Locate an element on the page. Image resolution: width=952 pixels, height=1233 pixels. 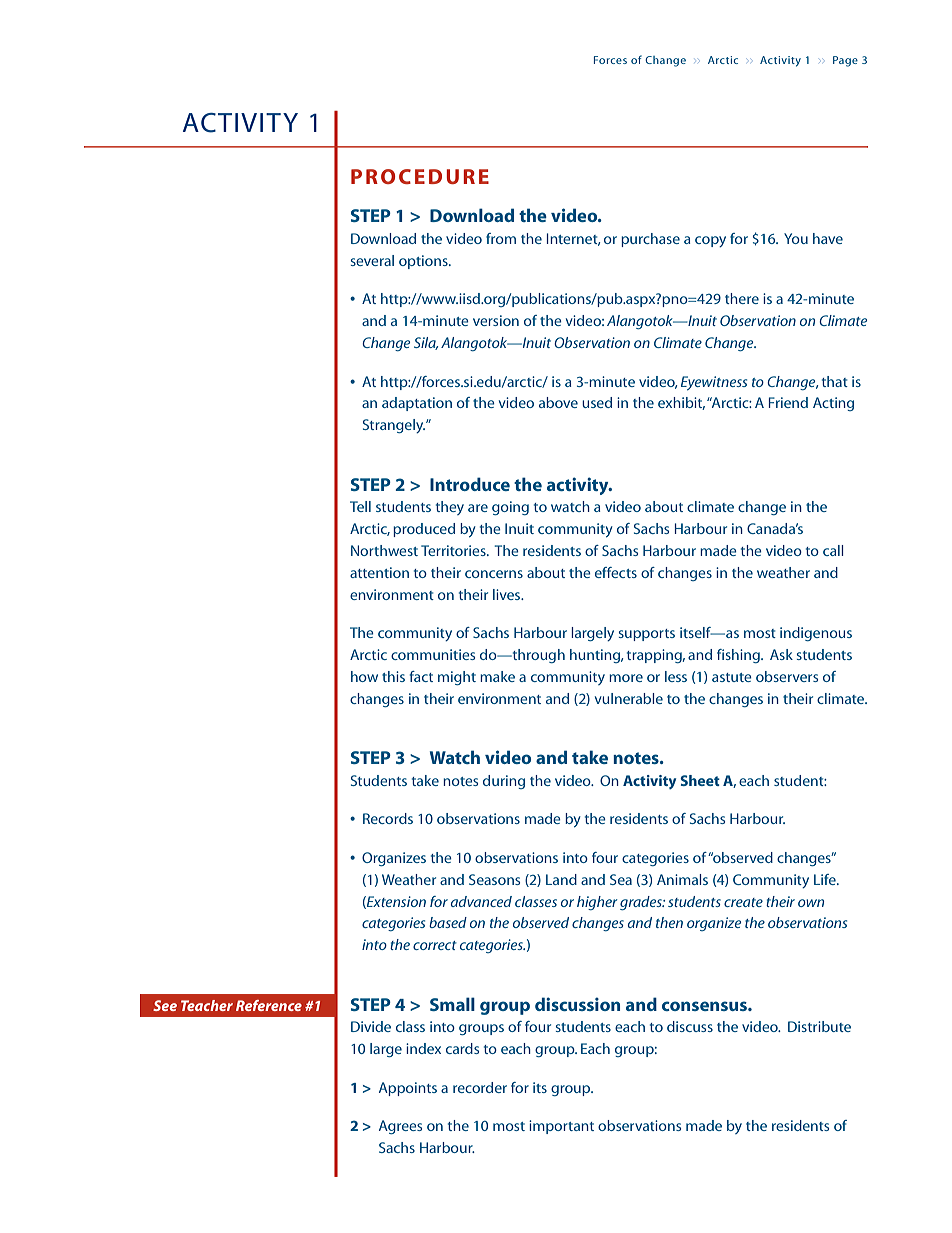
above is located at coordinates (558, 402).
